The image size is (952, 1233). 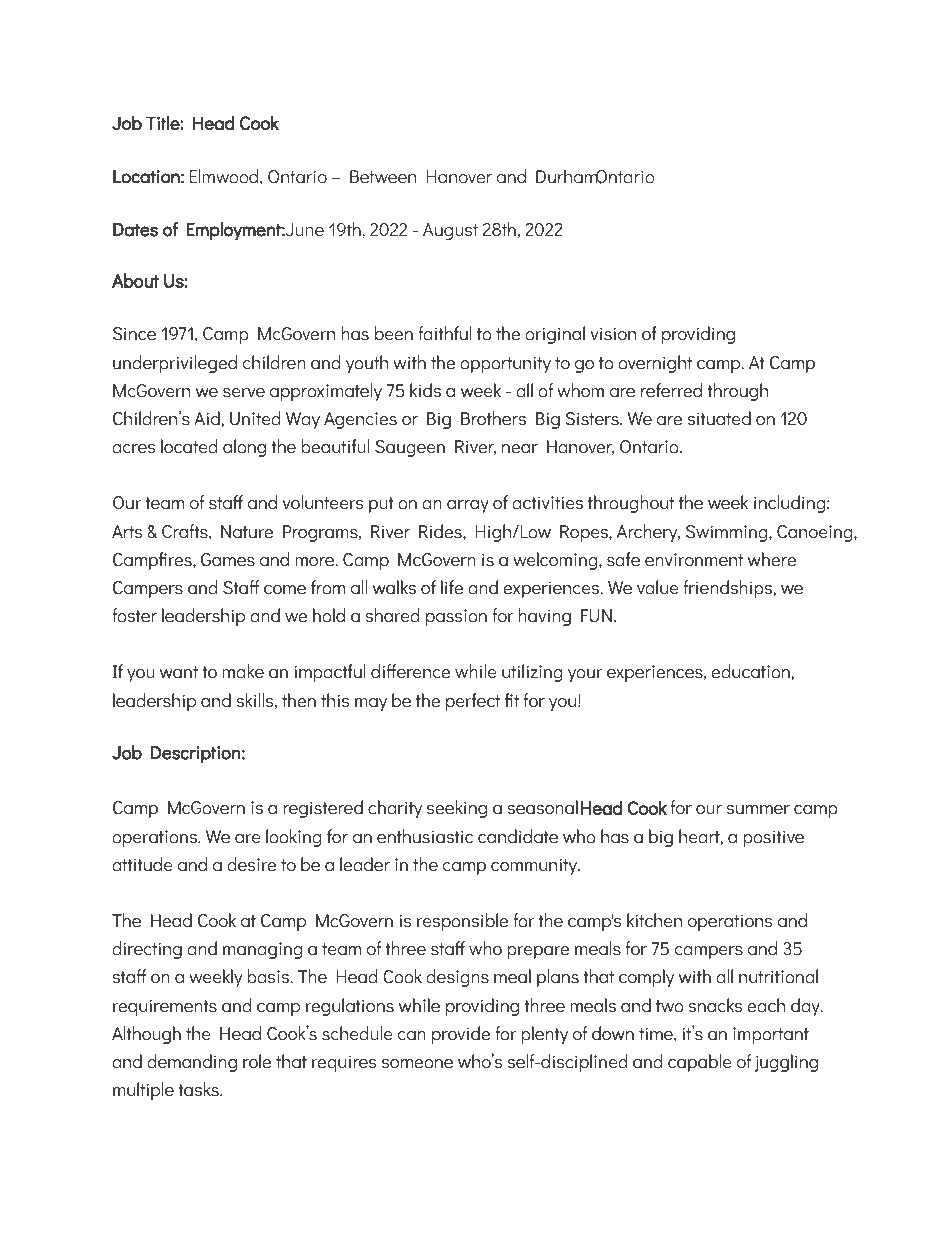 What do you see at coordinates (450, 231) in the image?
I see `August` at bounding box center [450, 231].
